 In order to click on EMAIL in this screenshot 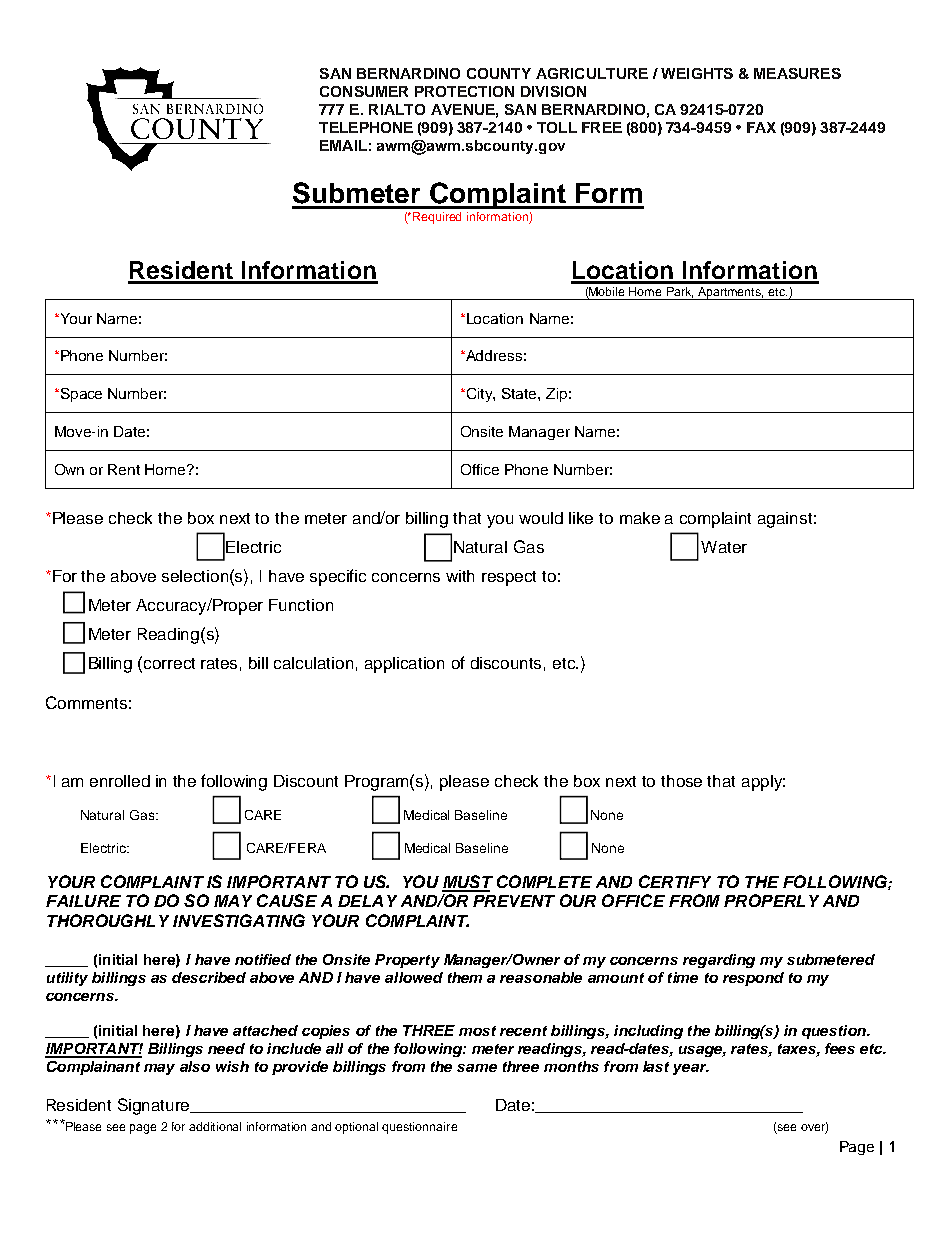, I will do `click(343, 145)`.
